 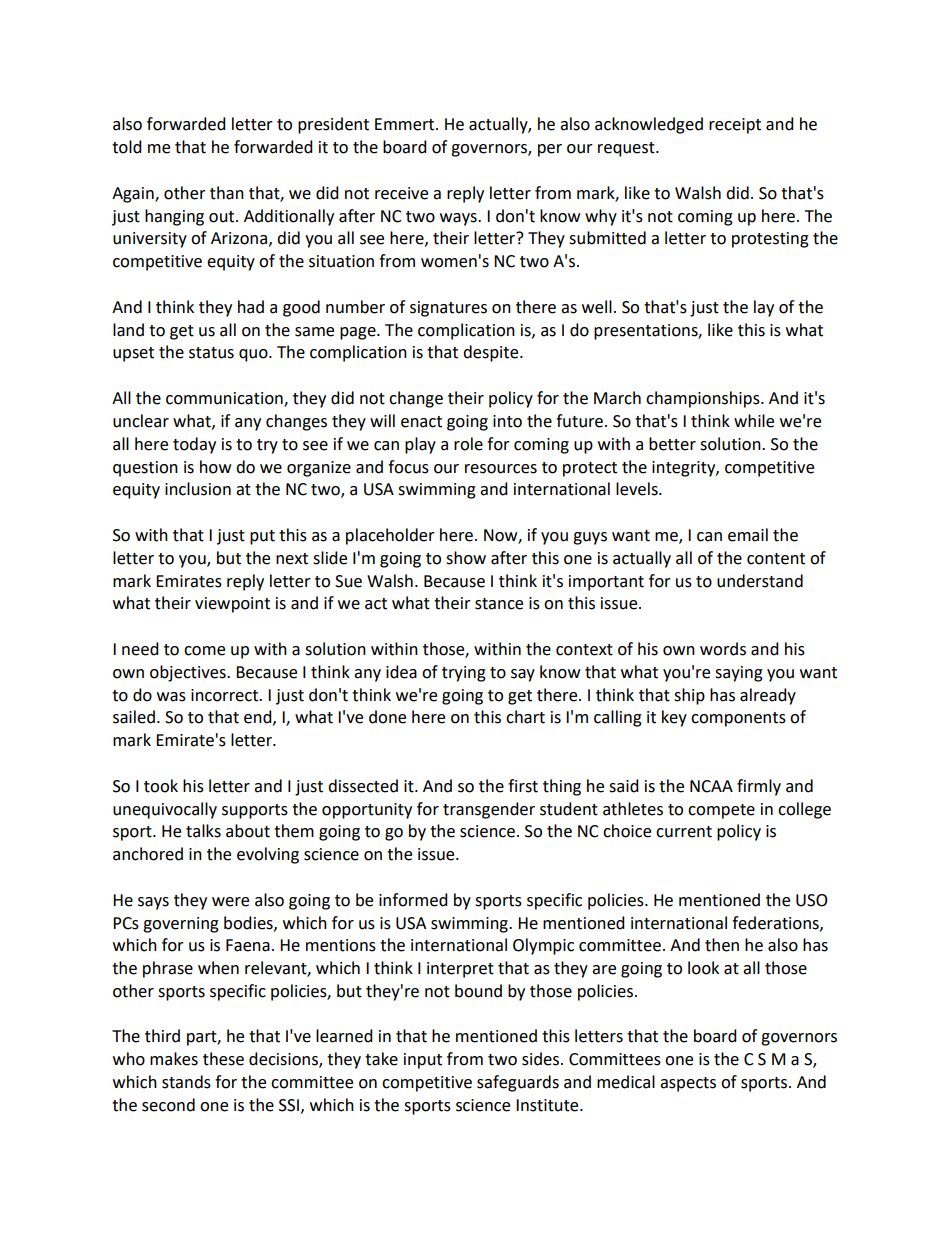 What do you see at coordinates (711, 786) in the image?
I see `NCAA` at bounding box center [711, 786].
